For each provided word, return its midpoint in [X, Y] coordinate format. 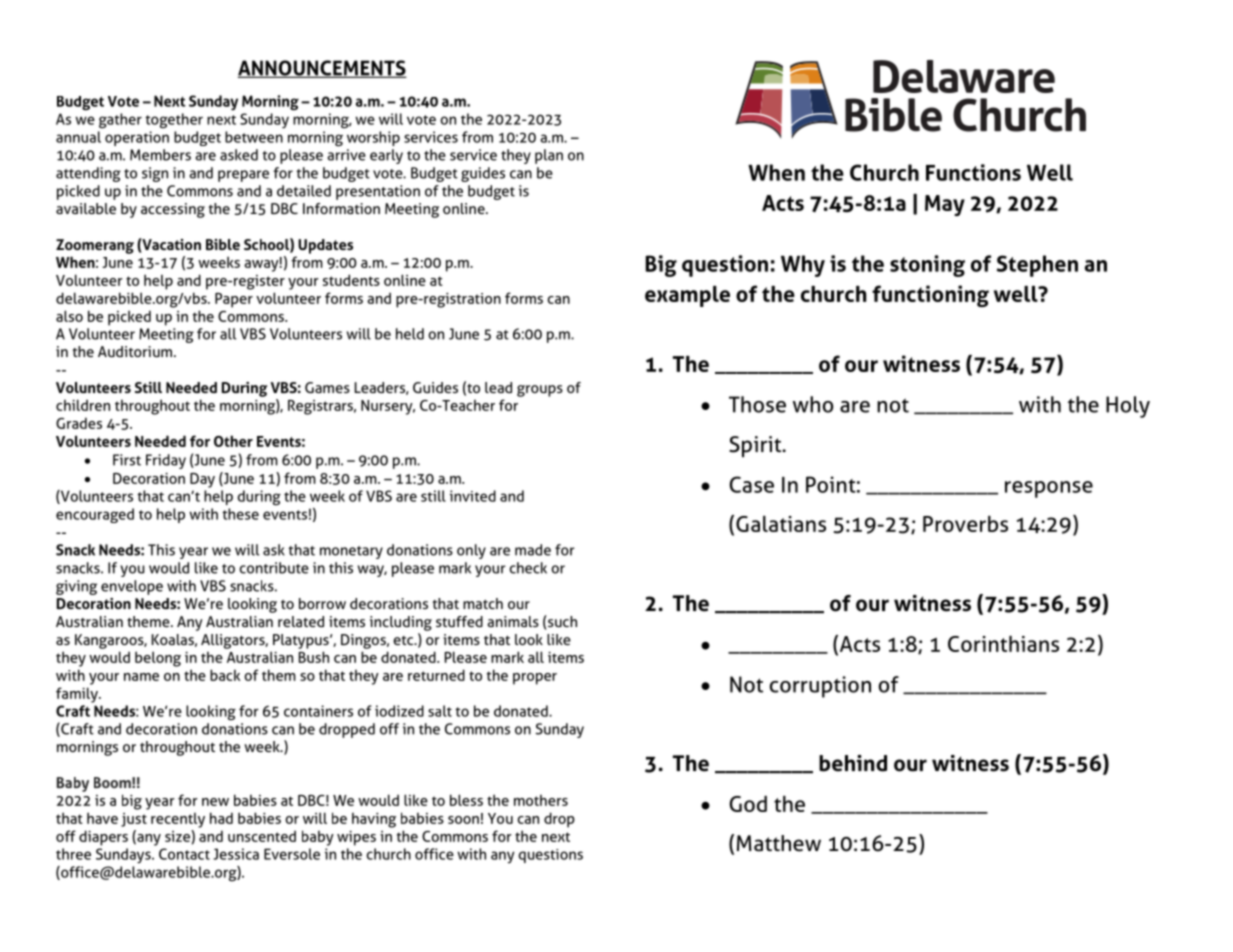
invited [473, 496]
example [687, 296]
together [174, 120]
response [1049, 489]
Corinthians [1003, 643]
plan [549, 156]
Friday [166, 461]
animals [513, 621]
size [178, 836]
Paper [234, 300]
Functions [973, 172]
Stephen [1037, 266]
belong [158, 659]
